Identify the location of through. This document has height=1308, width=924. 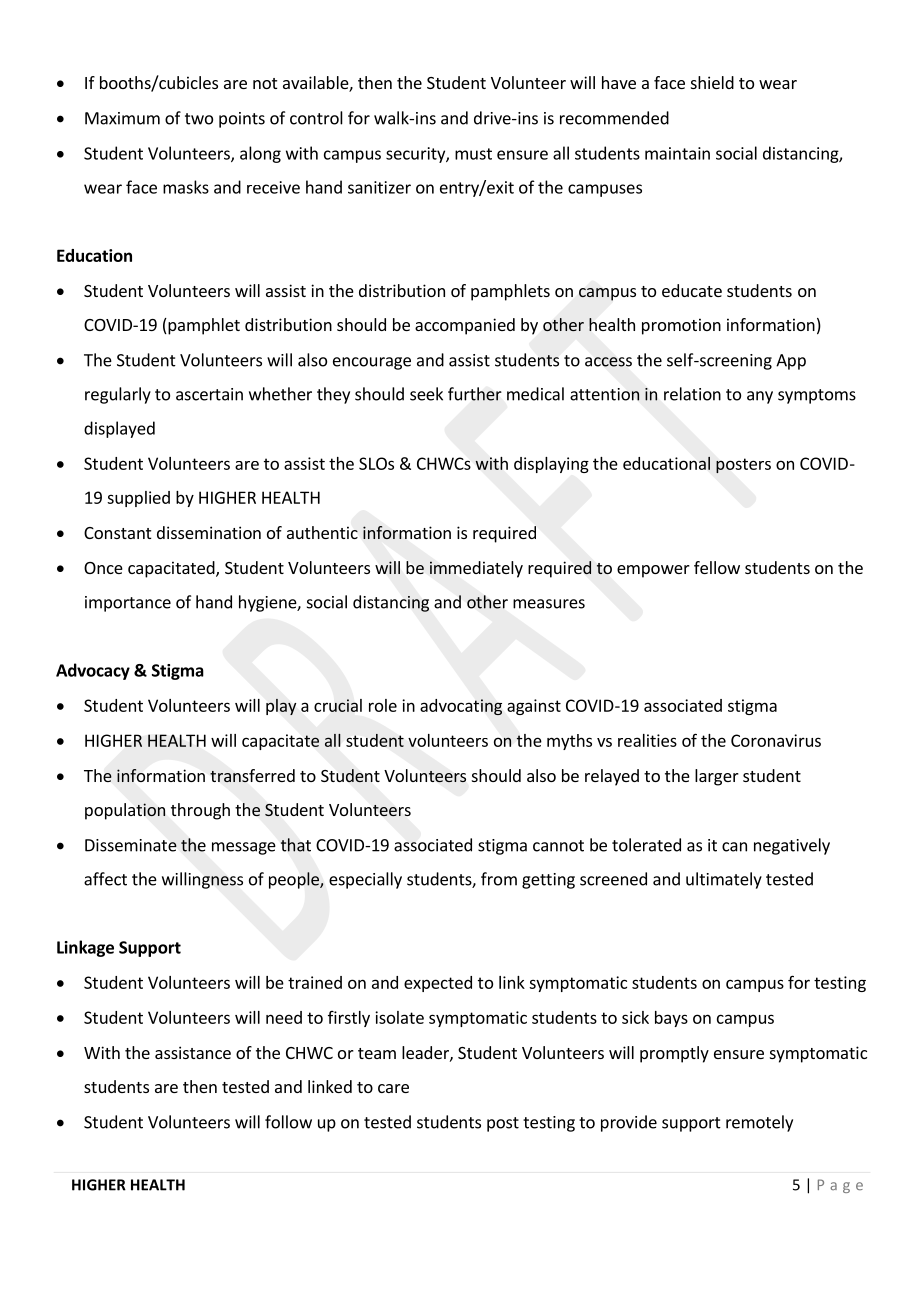
(200, 811).
